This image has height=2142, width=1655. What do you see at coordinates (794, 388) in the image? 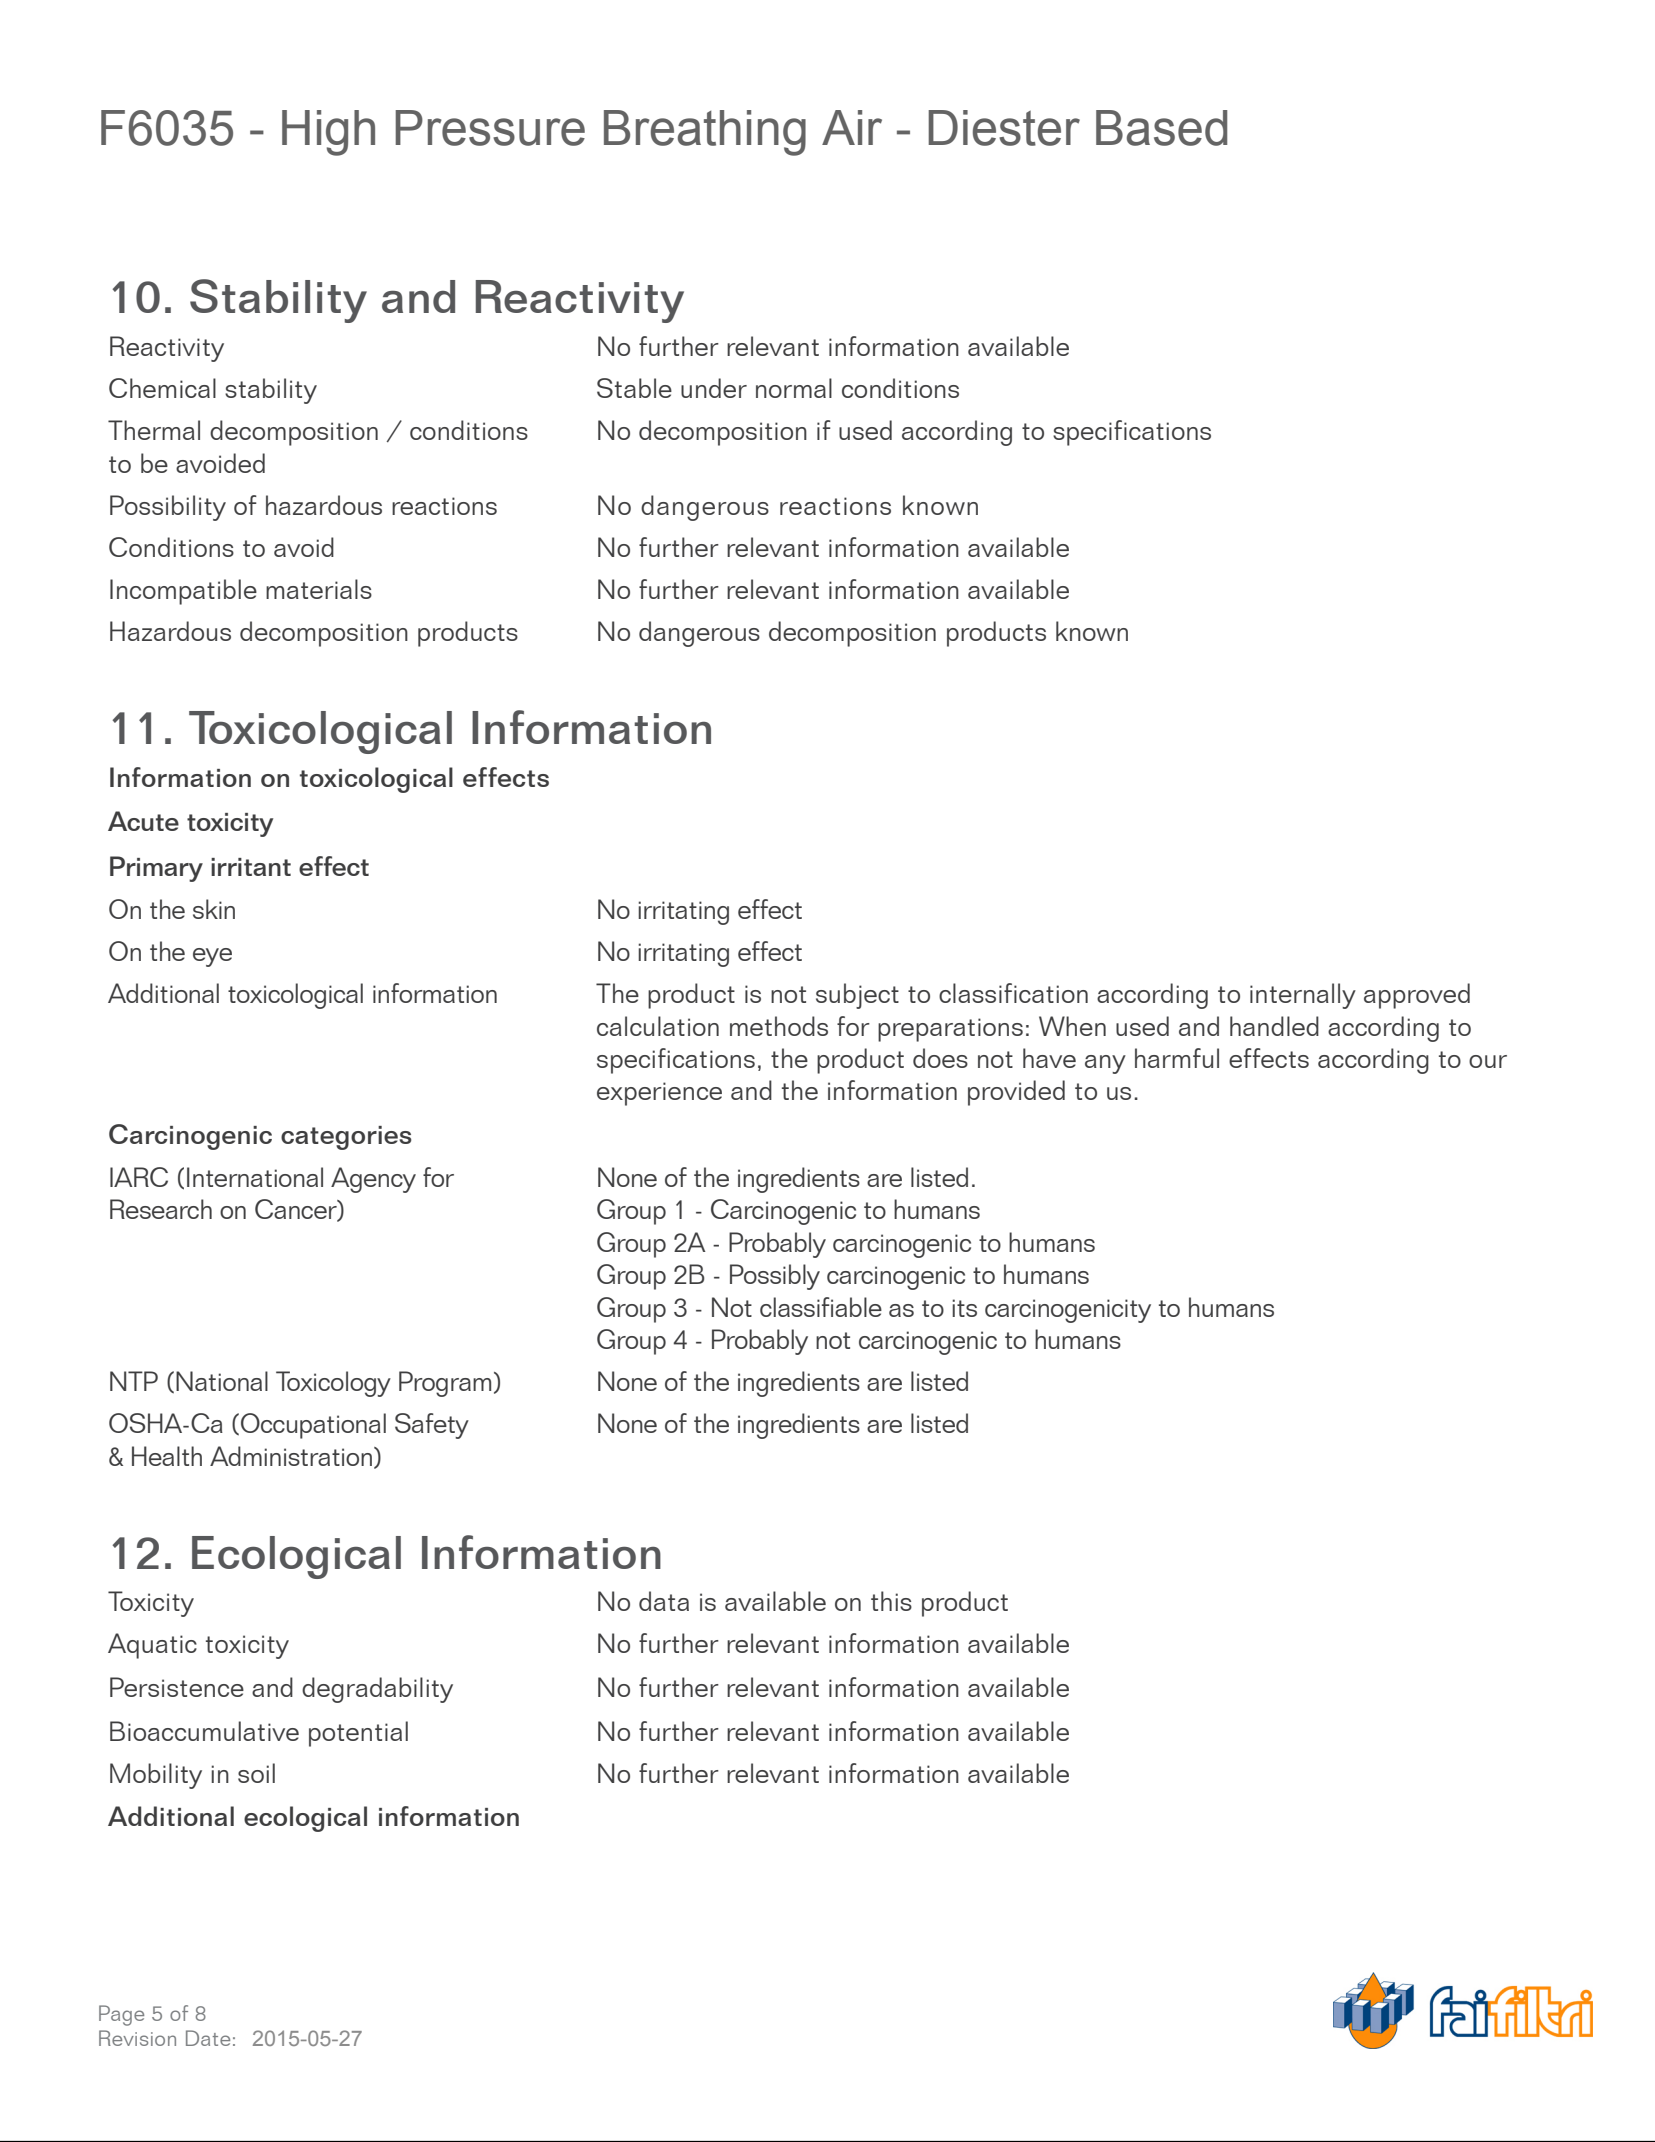
I see `normal` at bounding box center [794, 388].
